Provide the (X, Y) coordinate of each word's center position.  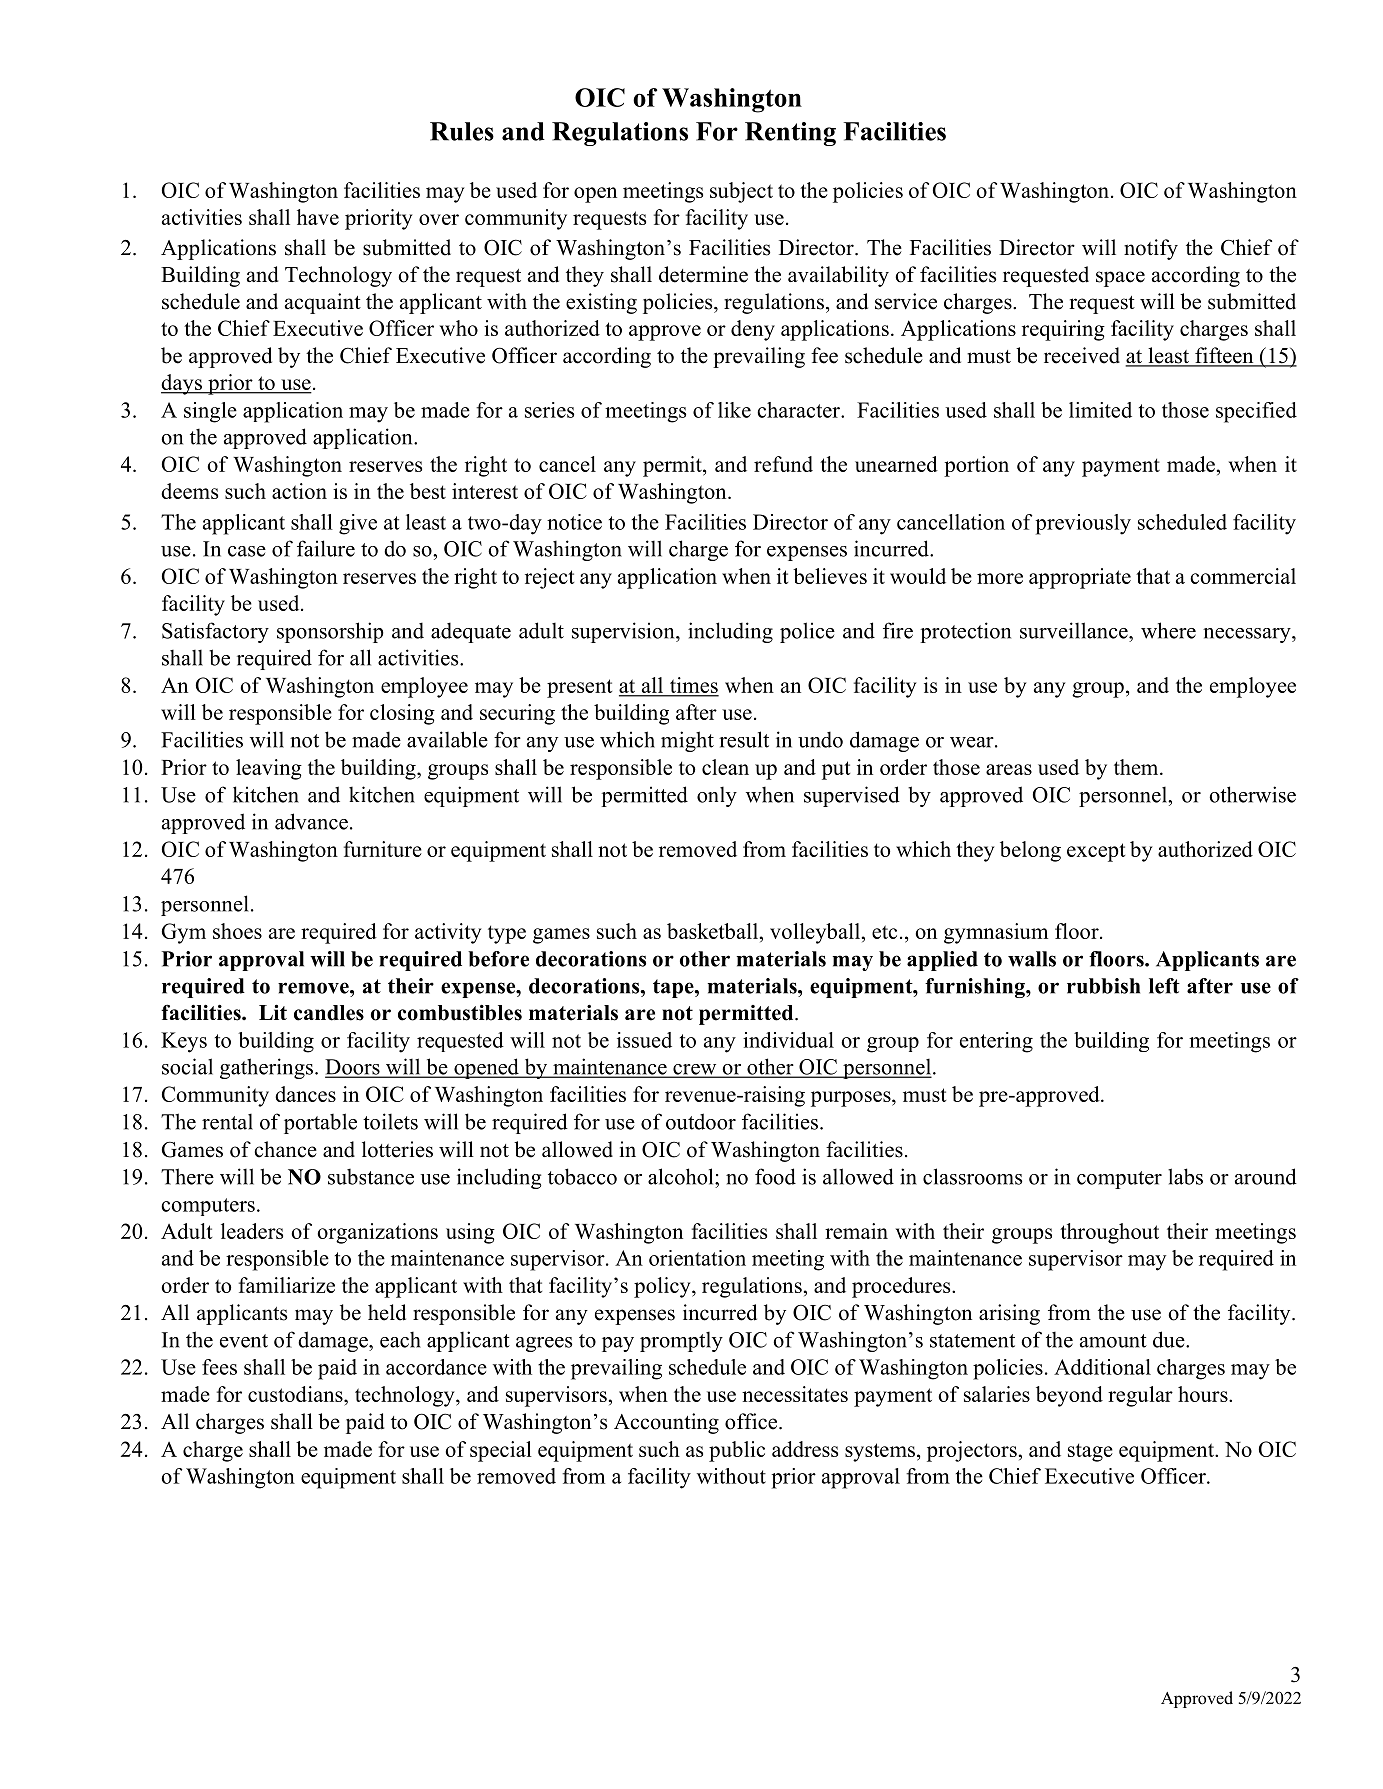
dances (305, 1094)
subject (741, 192)
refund (783, 464)
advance (311, 821)
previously (1083, 524)
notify (1151, 249)
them (1137, 767)
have (318, 217)
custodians (296, 1394)
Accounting (666, 1423)
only (717, 796)
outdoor (701, 1121)
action (299, 491)
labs (1185, 1176)
